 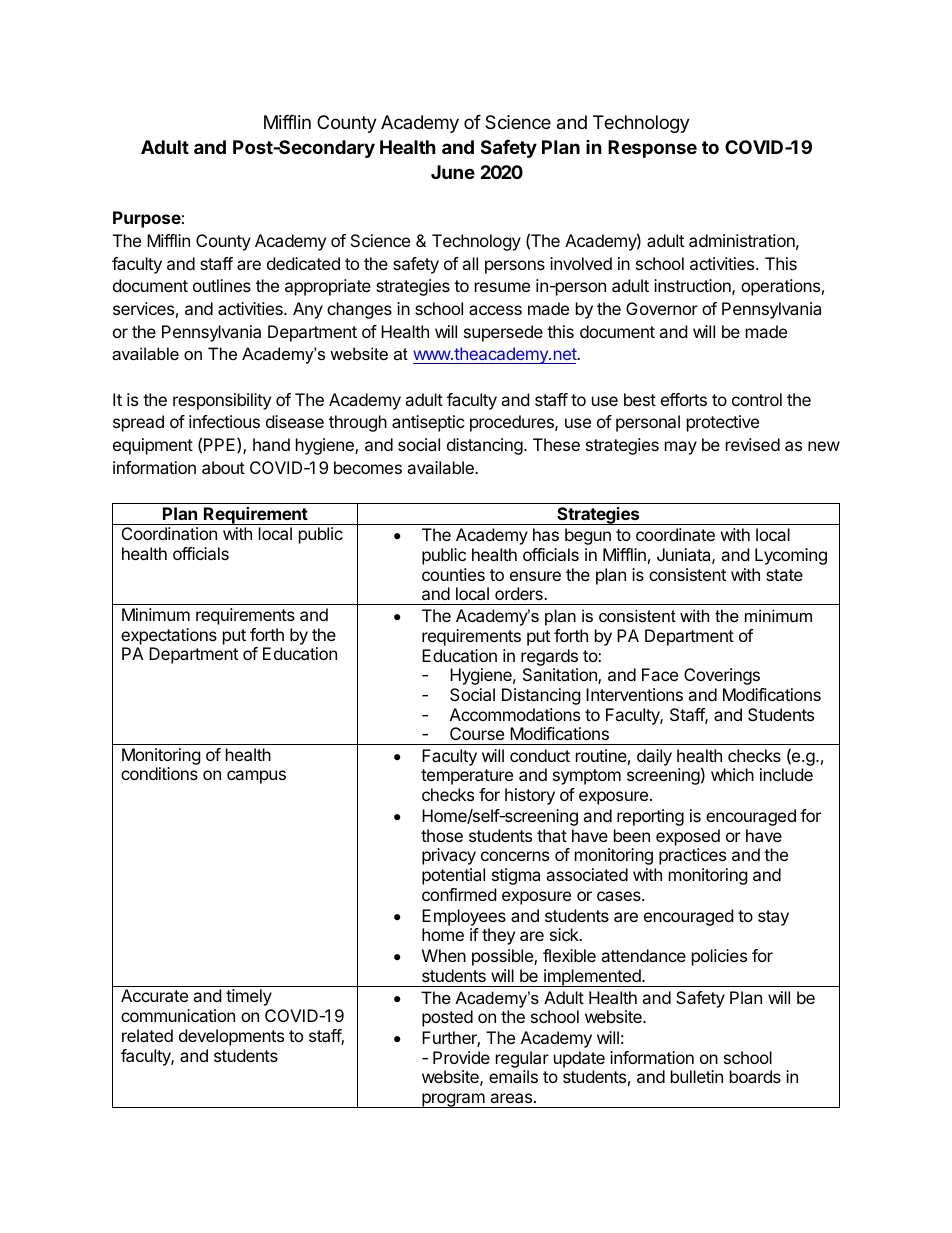 What do you see at coordinates (303, 263) in the screenshot?
I see `dedicated` at bounding box center [303, 263].
